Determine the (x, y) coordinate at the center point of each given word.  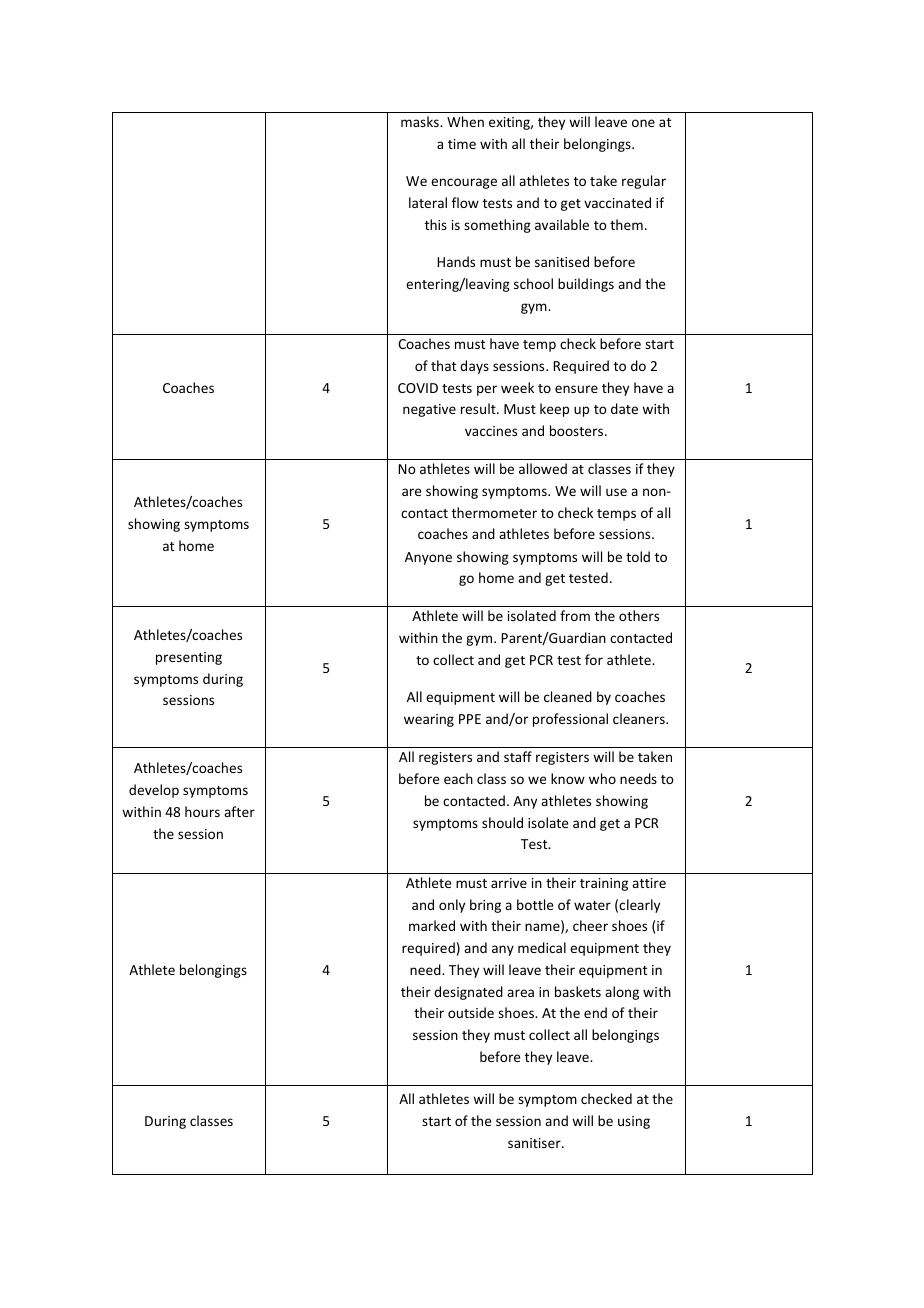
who (602, 778)
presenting (189, 658)
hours (202, 811)
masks (421, 121)
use (616, 492)
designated (468, 993)
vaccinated (617, 202)
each (458, 778)
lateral (428, 202)
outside (471, 1012)
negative (429, 410)
